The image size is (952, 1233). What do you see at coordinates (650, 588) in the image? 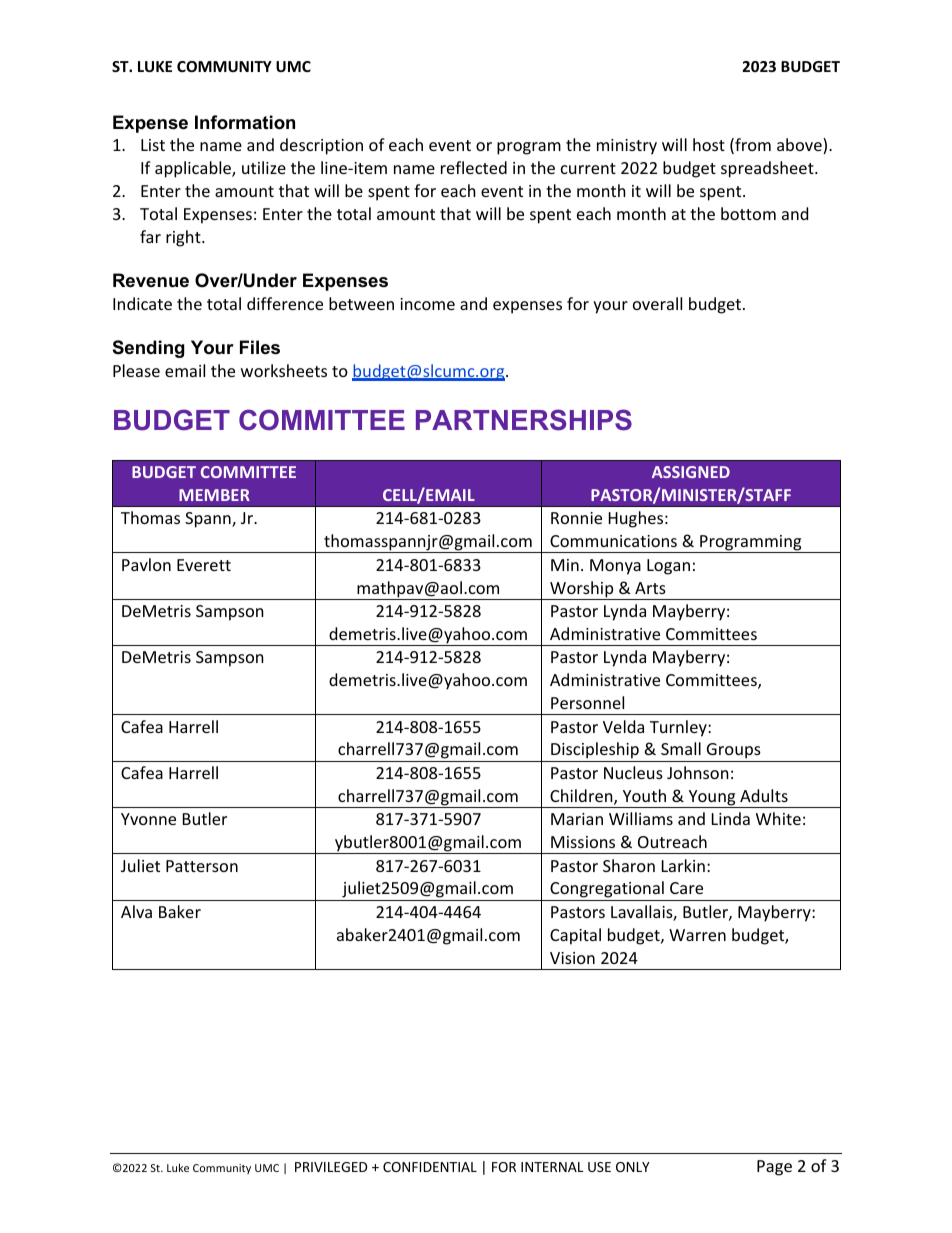
I see `Arts` at bounding box center [650, 588].
